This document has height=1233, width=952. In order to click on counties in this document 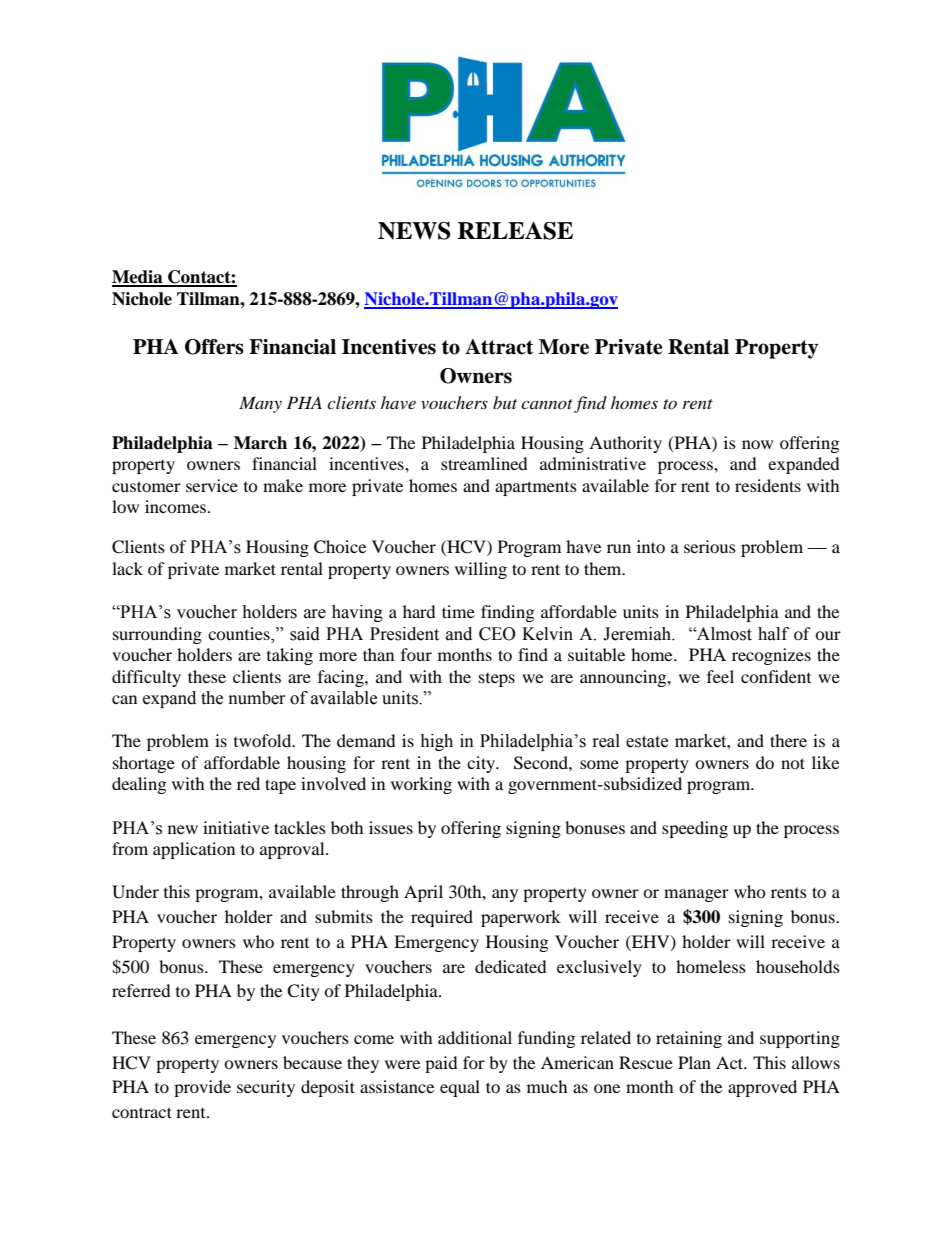, I will do `click(240, 633)`.
